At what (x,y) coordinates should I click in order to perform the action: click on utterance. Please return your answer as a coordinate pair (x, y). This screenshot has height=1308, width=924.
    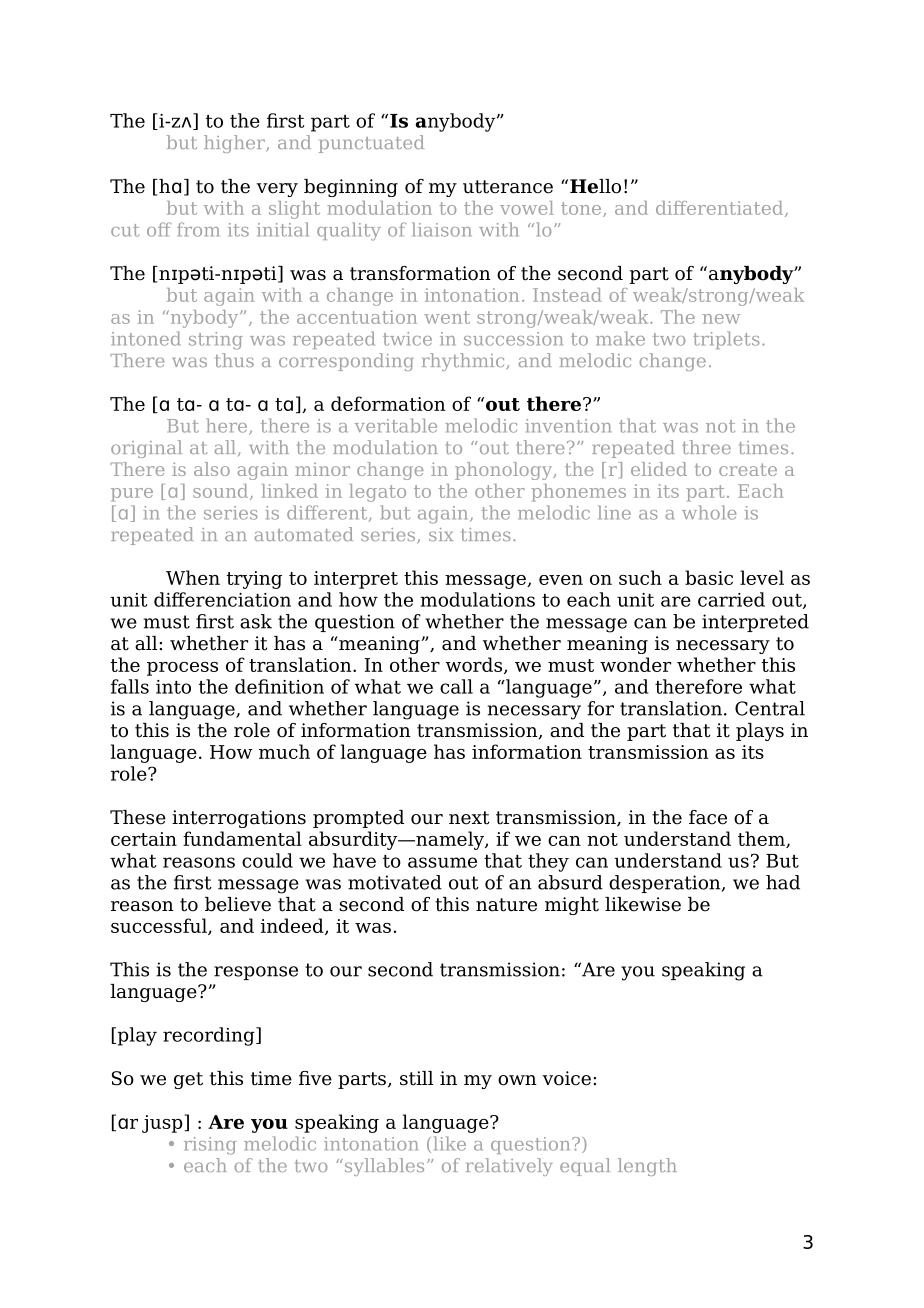
    Looking at the image, I should click on (508, 187).
